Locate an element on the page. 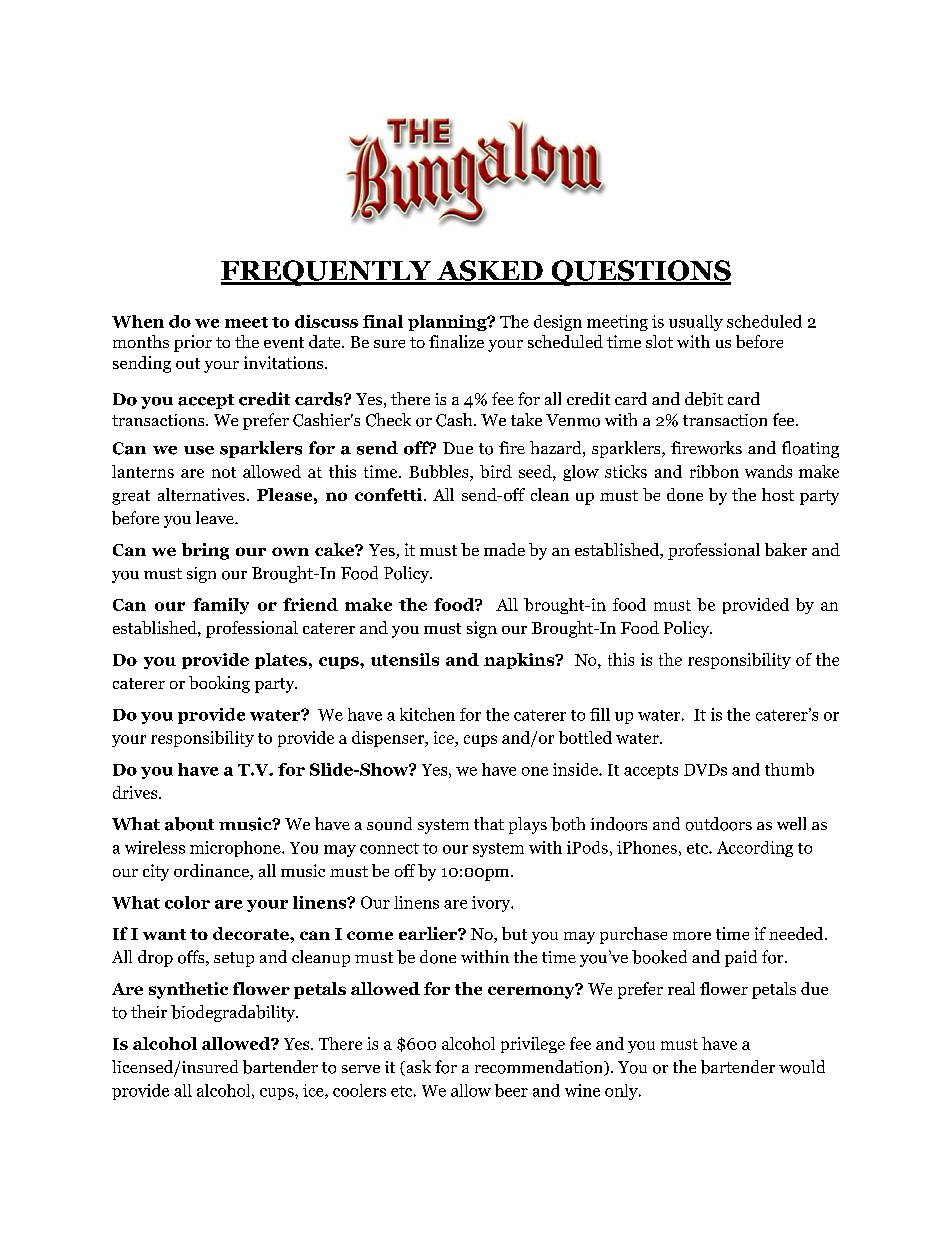 This image has width=952, height=1233. biodegradability is located at coordinates (234, 1013).
